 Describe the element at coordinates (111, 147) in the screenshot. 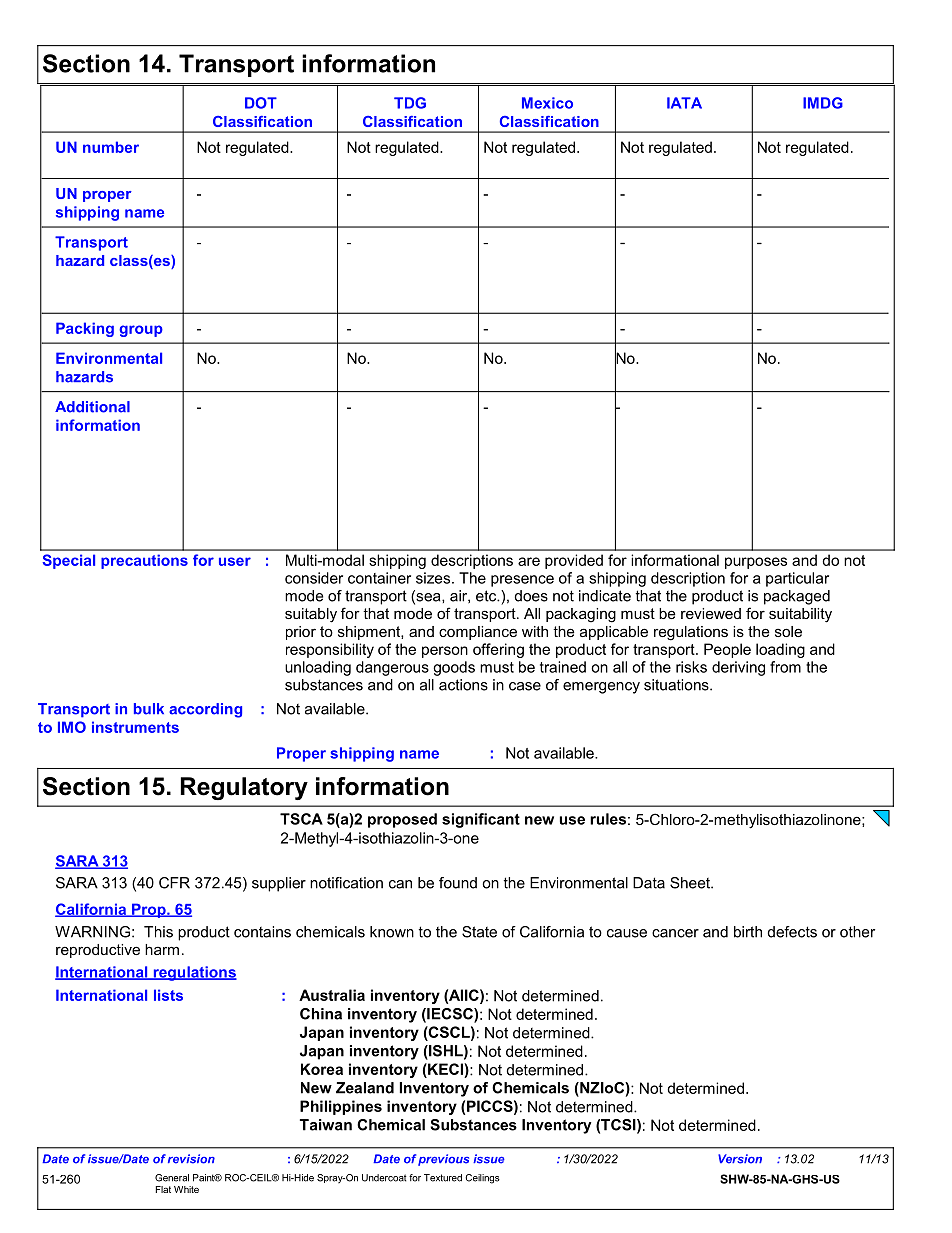

I see `number` at that location.
